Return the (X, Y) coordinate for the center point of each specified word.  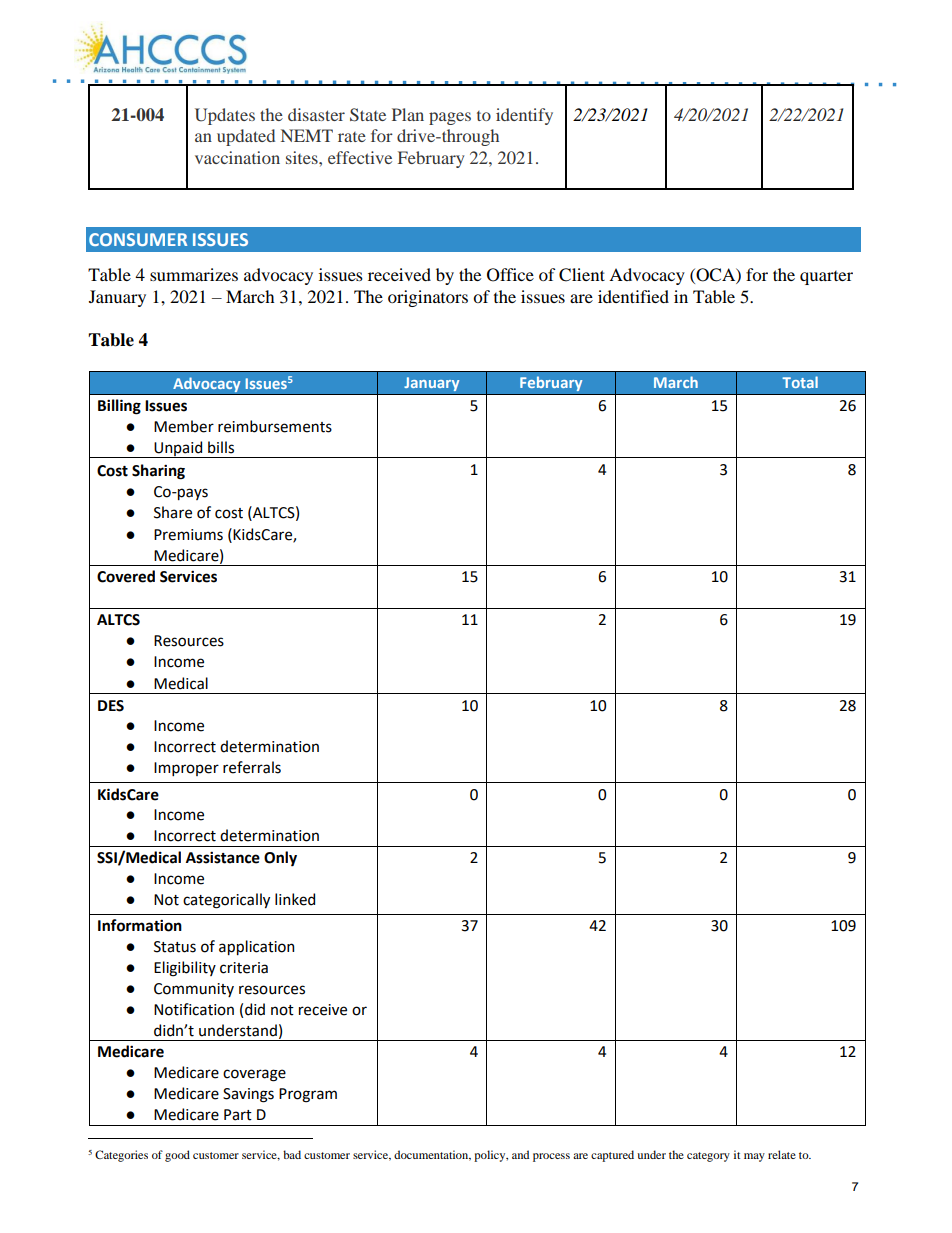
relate (782, 1154)
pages (450, 118)
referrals (252, 767)
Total (800, 382)
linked (295, 899)
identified (633, 296)
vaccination (237, 157)
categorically (226, 901)
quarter (826, 278)
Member (184, 426)
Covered (126, 576)
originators (428, 298)
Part (238, 1115)
